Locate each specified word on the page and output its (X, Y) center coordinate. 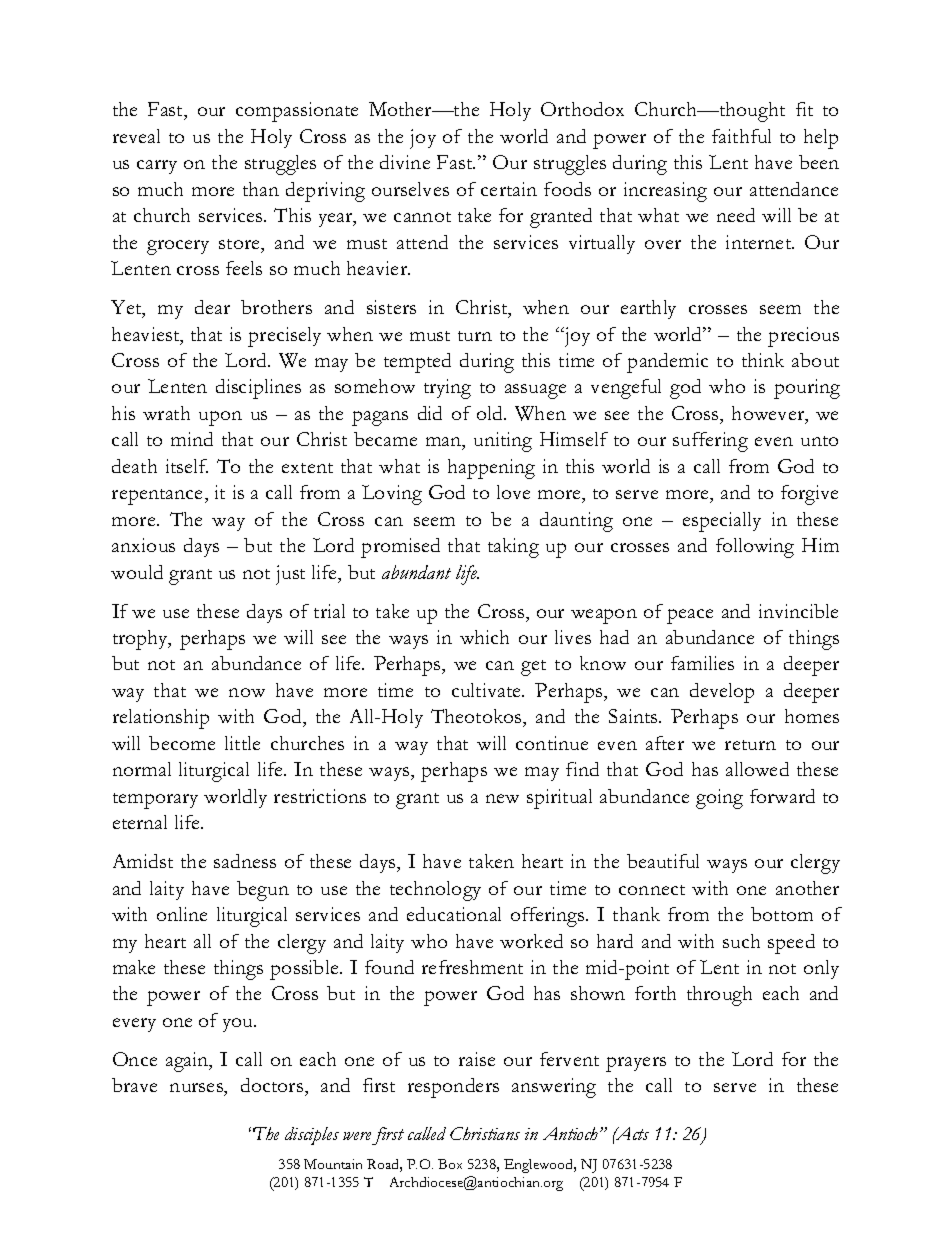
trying (447, 389)
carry (157, 167)
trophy (142, 640)
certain (509, 189)
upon (220, 418)
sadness (245, 861)
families (702, 663)
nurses (197, 1089)
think (763, 360)
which (484, 637)
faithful (741, 136)
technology (435, 891)
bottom (782, 914)
